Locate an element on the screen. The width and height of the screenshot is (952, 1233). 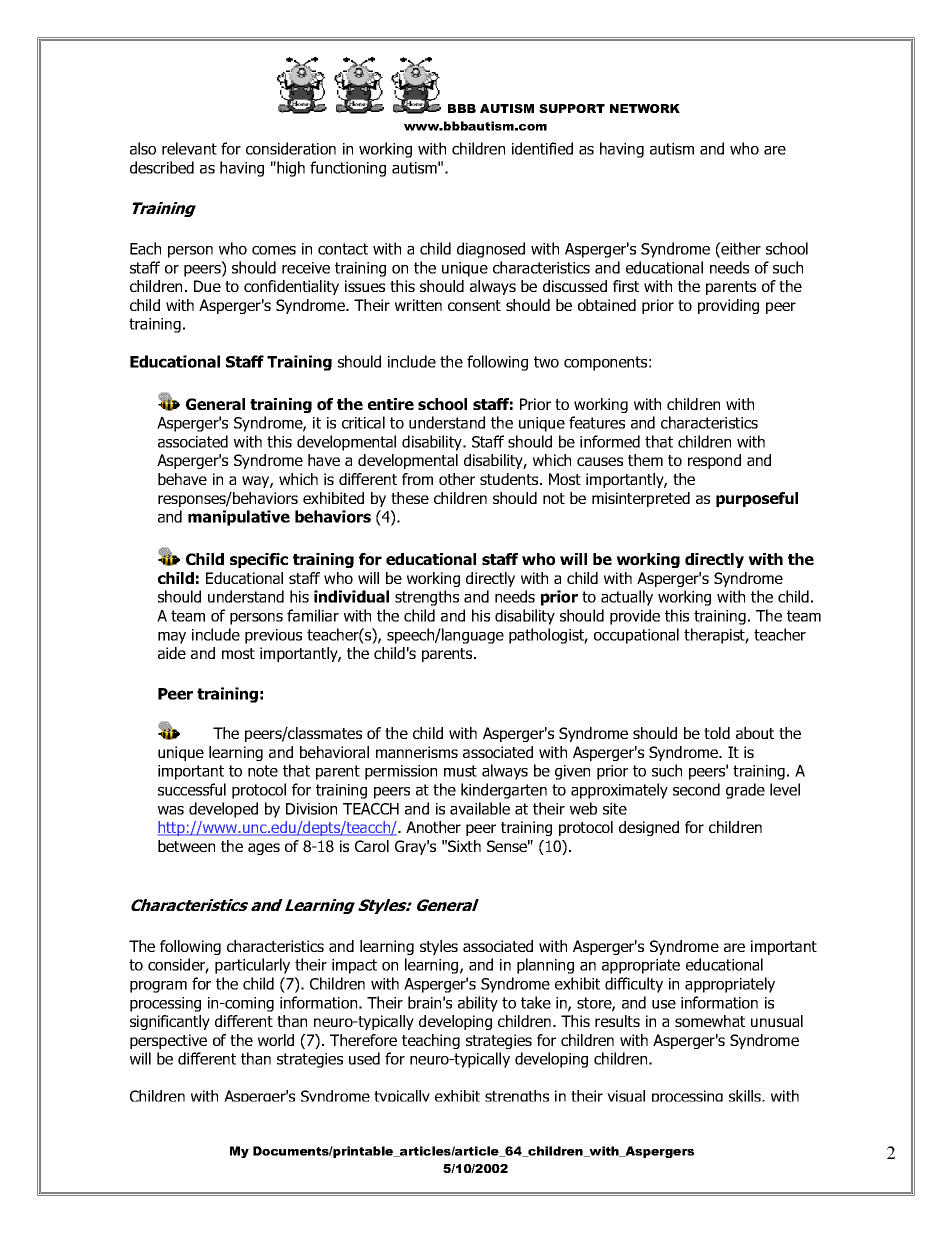
used is located at coordinates (364, 1058).
